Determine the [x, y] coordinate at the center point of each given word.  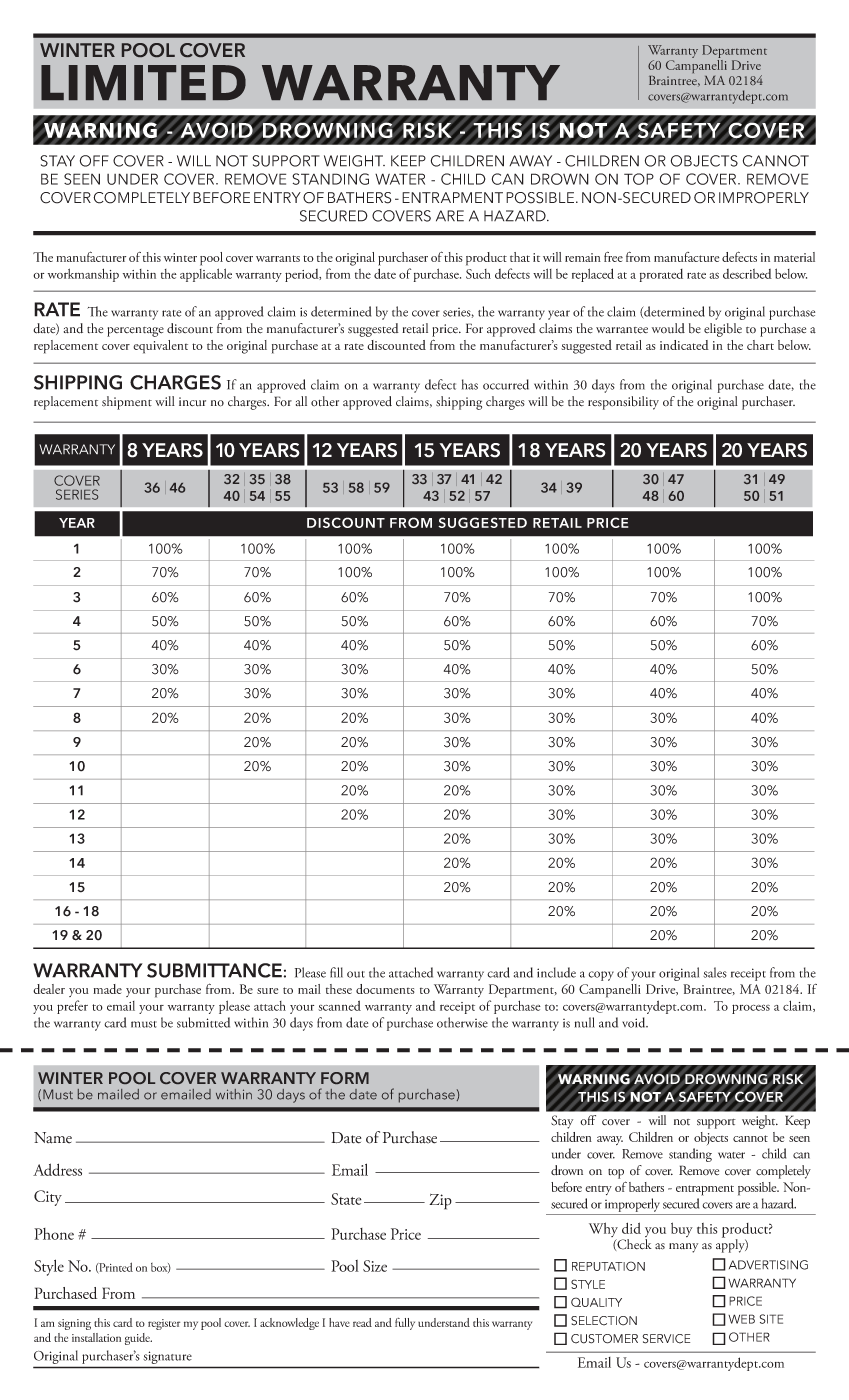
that [520, 257]
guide [138, 1339]
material [794, 257]
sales [715, 972]
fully [405, 1324]
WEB [741, 1319]
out [356, 974]
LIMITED [143, 82]
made [107, 989]
